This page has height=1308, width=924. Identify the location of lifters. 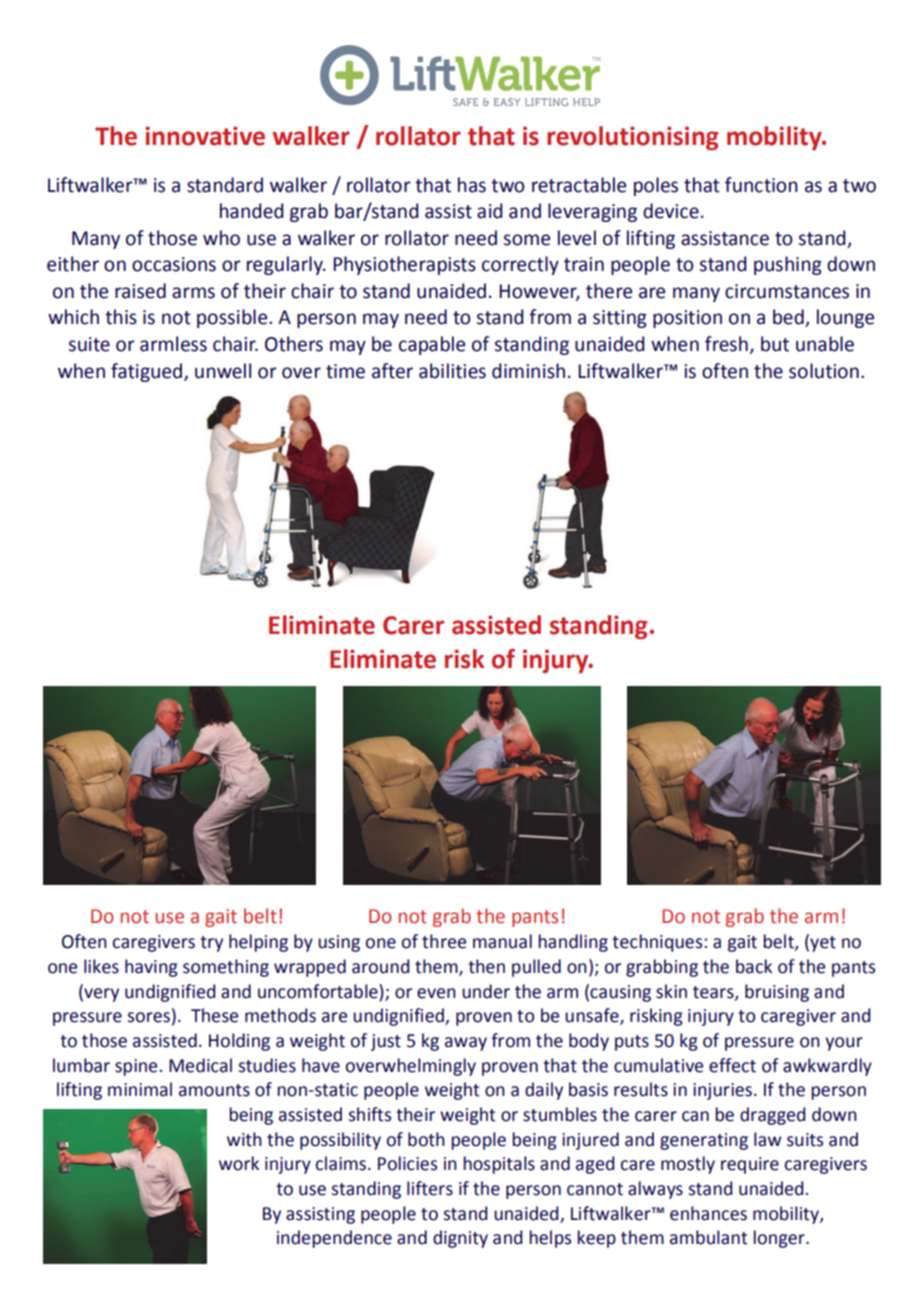
(430, 1188).
